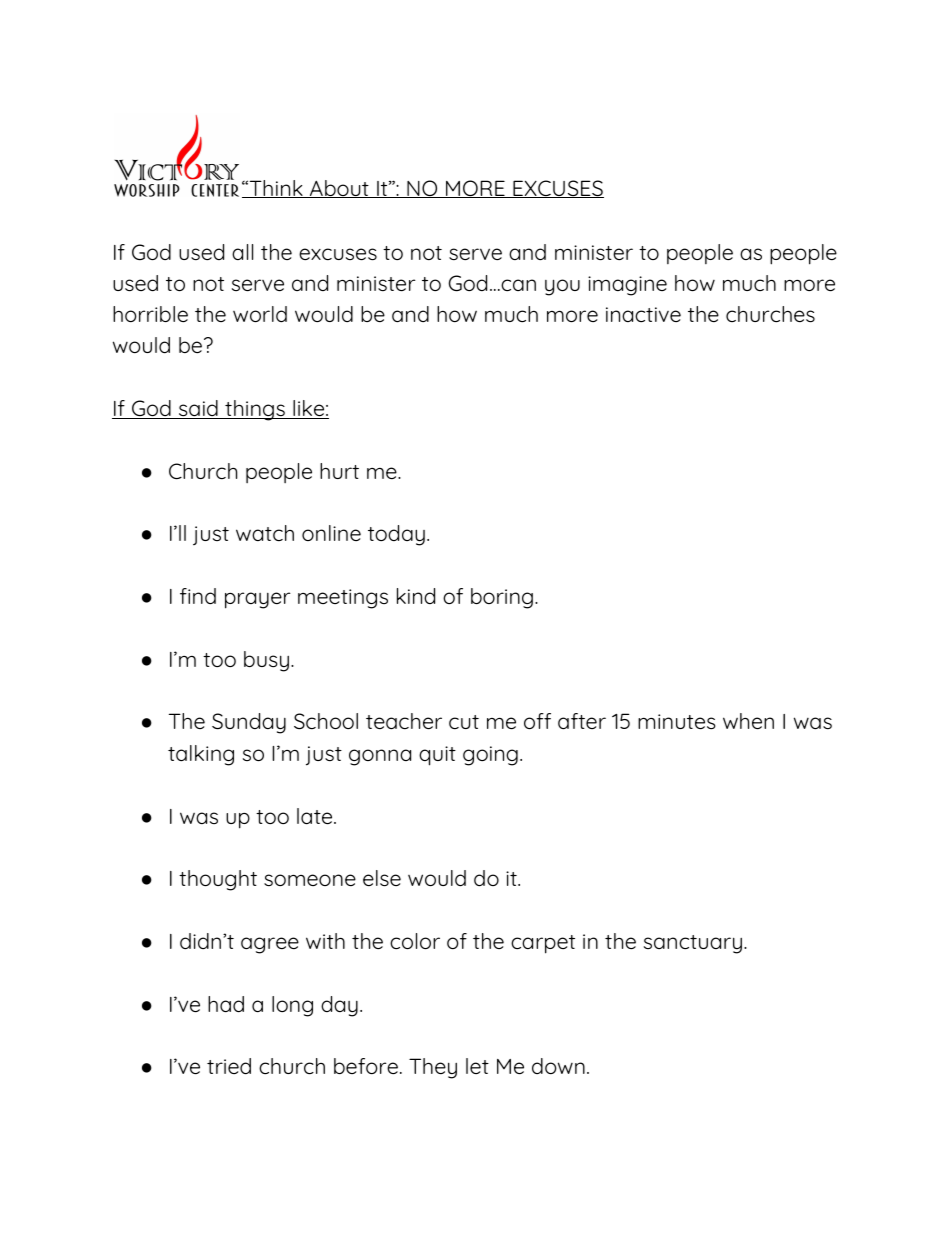 The width and height of the screenshot is (952, 1233). Describe the element at coordinates (339, 189) in the screenshot. I see `About` at that location.
